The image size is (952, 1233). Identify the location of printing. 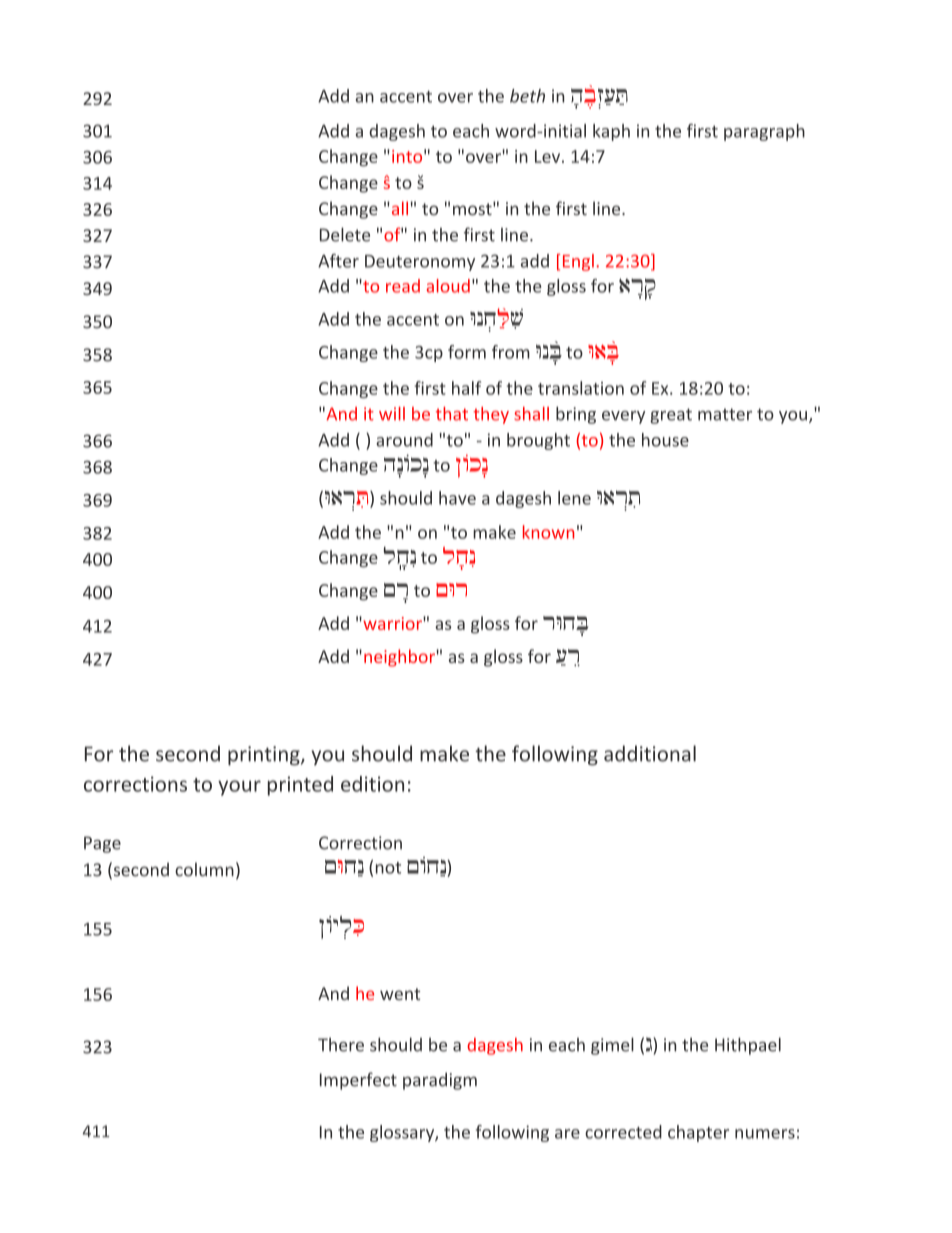
(265, 756).
